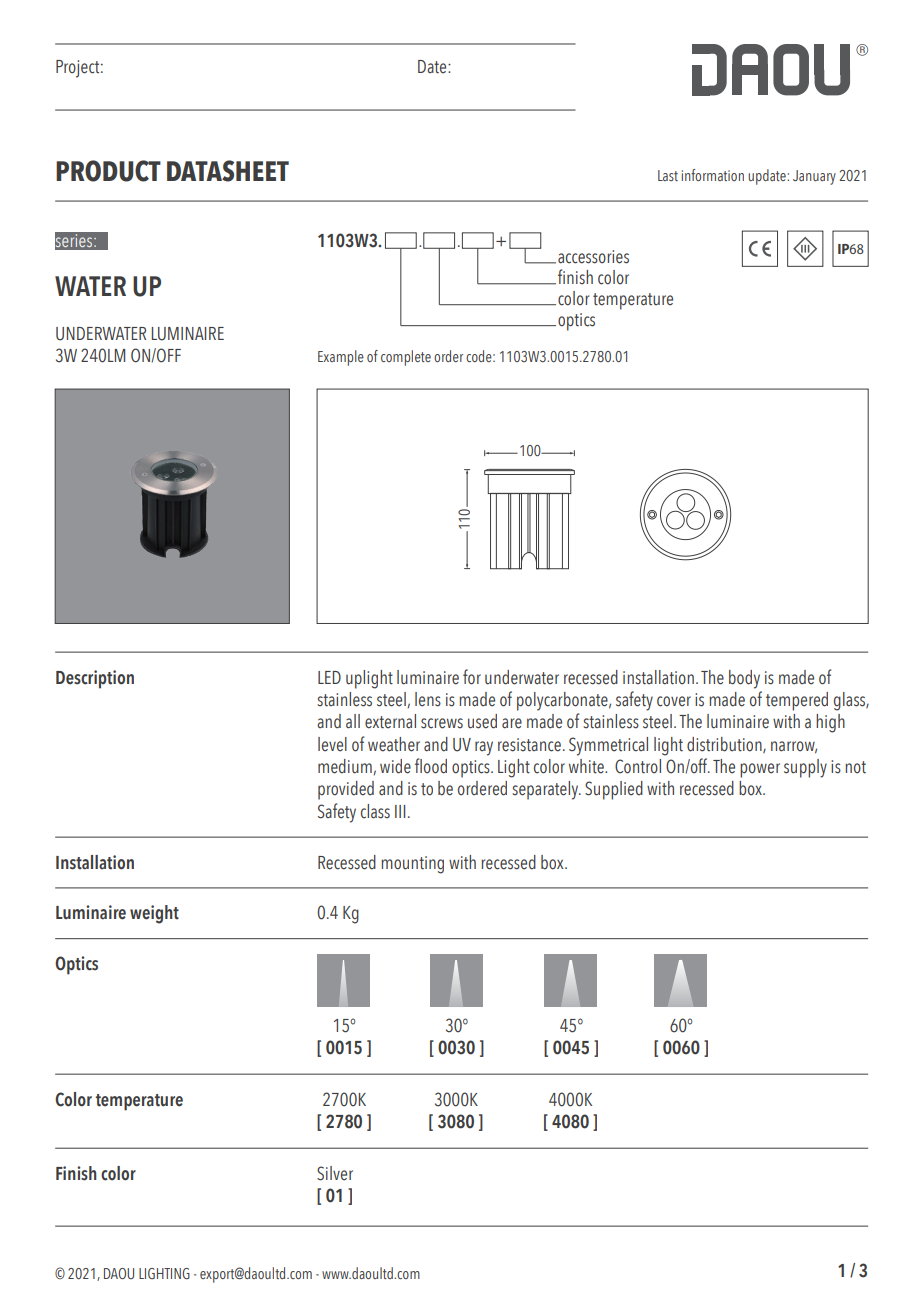 This image has width=924, height=1308. What do you see at coordinates (744, 679) in the image?
I see `body` at bounding box center [744, 679].
